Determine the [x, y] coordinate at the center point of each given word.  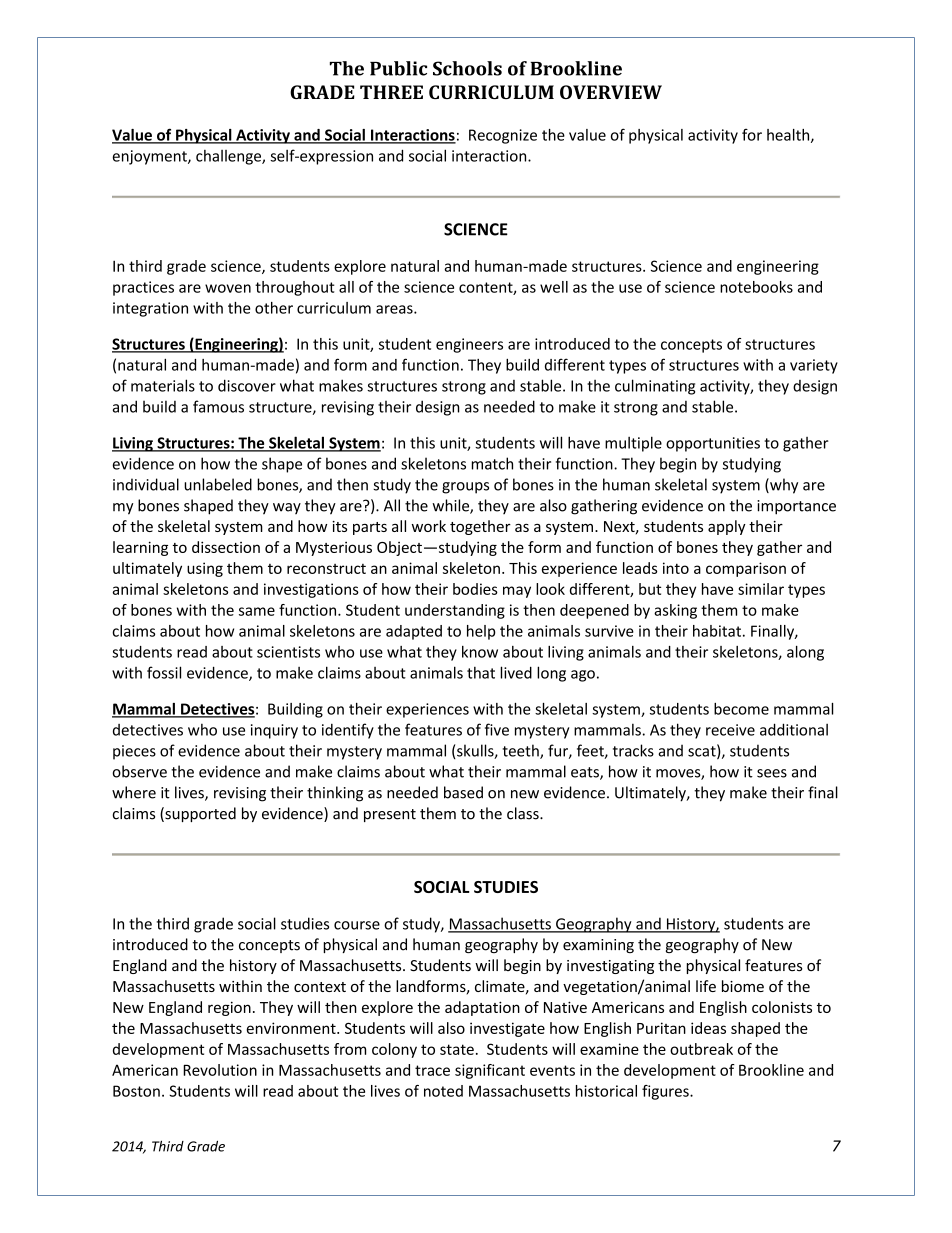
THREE [391, 92]
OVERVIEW [611, 92]
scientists [288, 652]
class [524, 813]
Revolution [220, 1070]
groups [465, 488]
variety [814, 366]
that [481, 673]
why [783, 486]
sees [772, 773]
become [741, 709]
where [134, 792]
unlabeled [218, 484]
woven [228, 288]
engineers [469, 345]
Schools [467, 68]
